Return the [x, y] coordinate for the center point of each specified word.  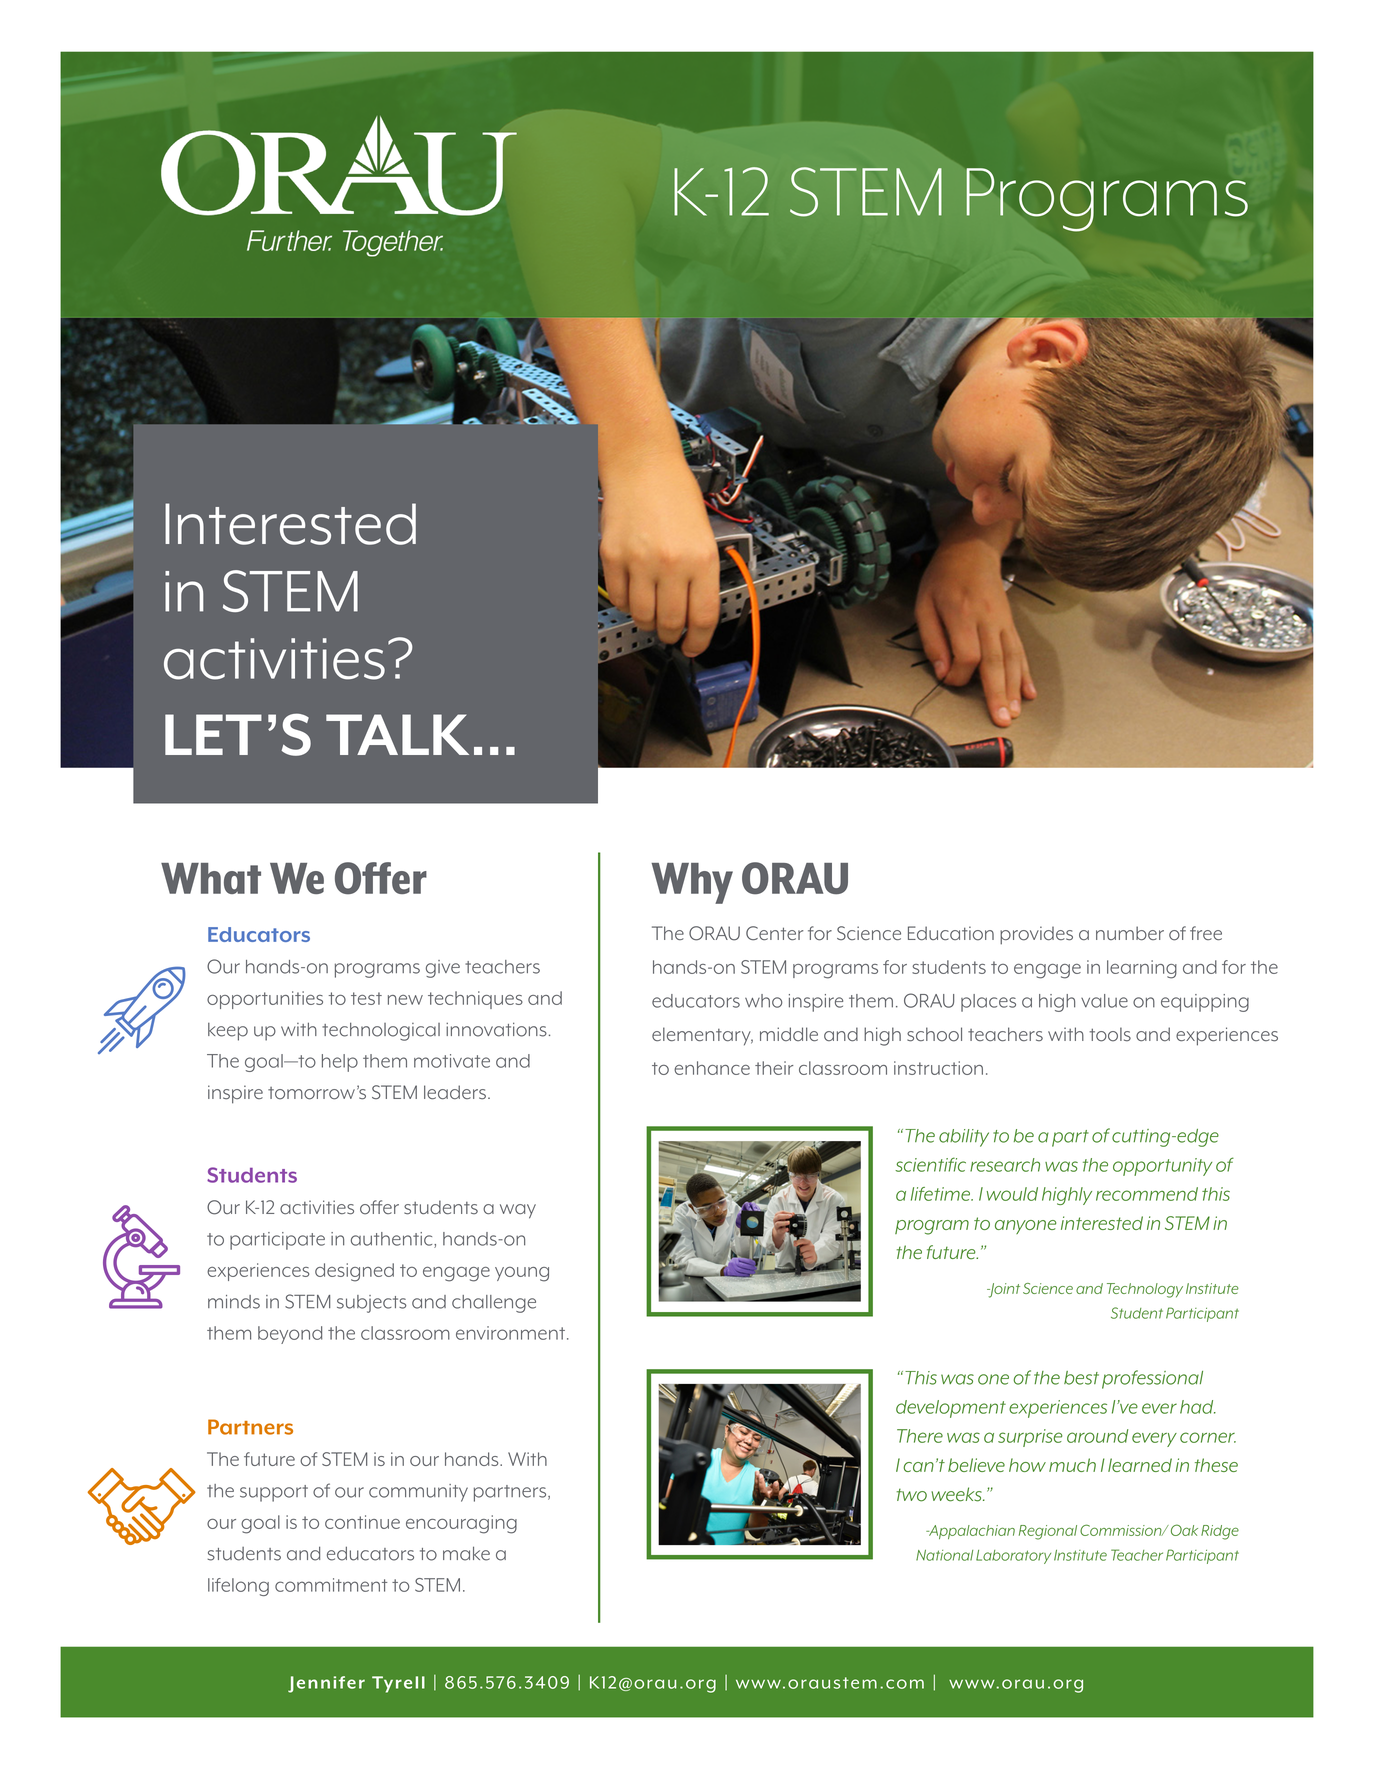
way [518, 1211]
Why [692, 883]
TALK [397, 734]
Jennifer [326, 1684]
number [1130, 933]
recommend [1147, 1194]
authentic [393, 1240]
